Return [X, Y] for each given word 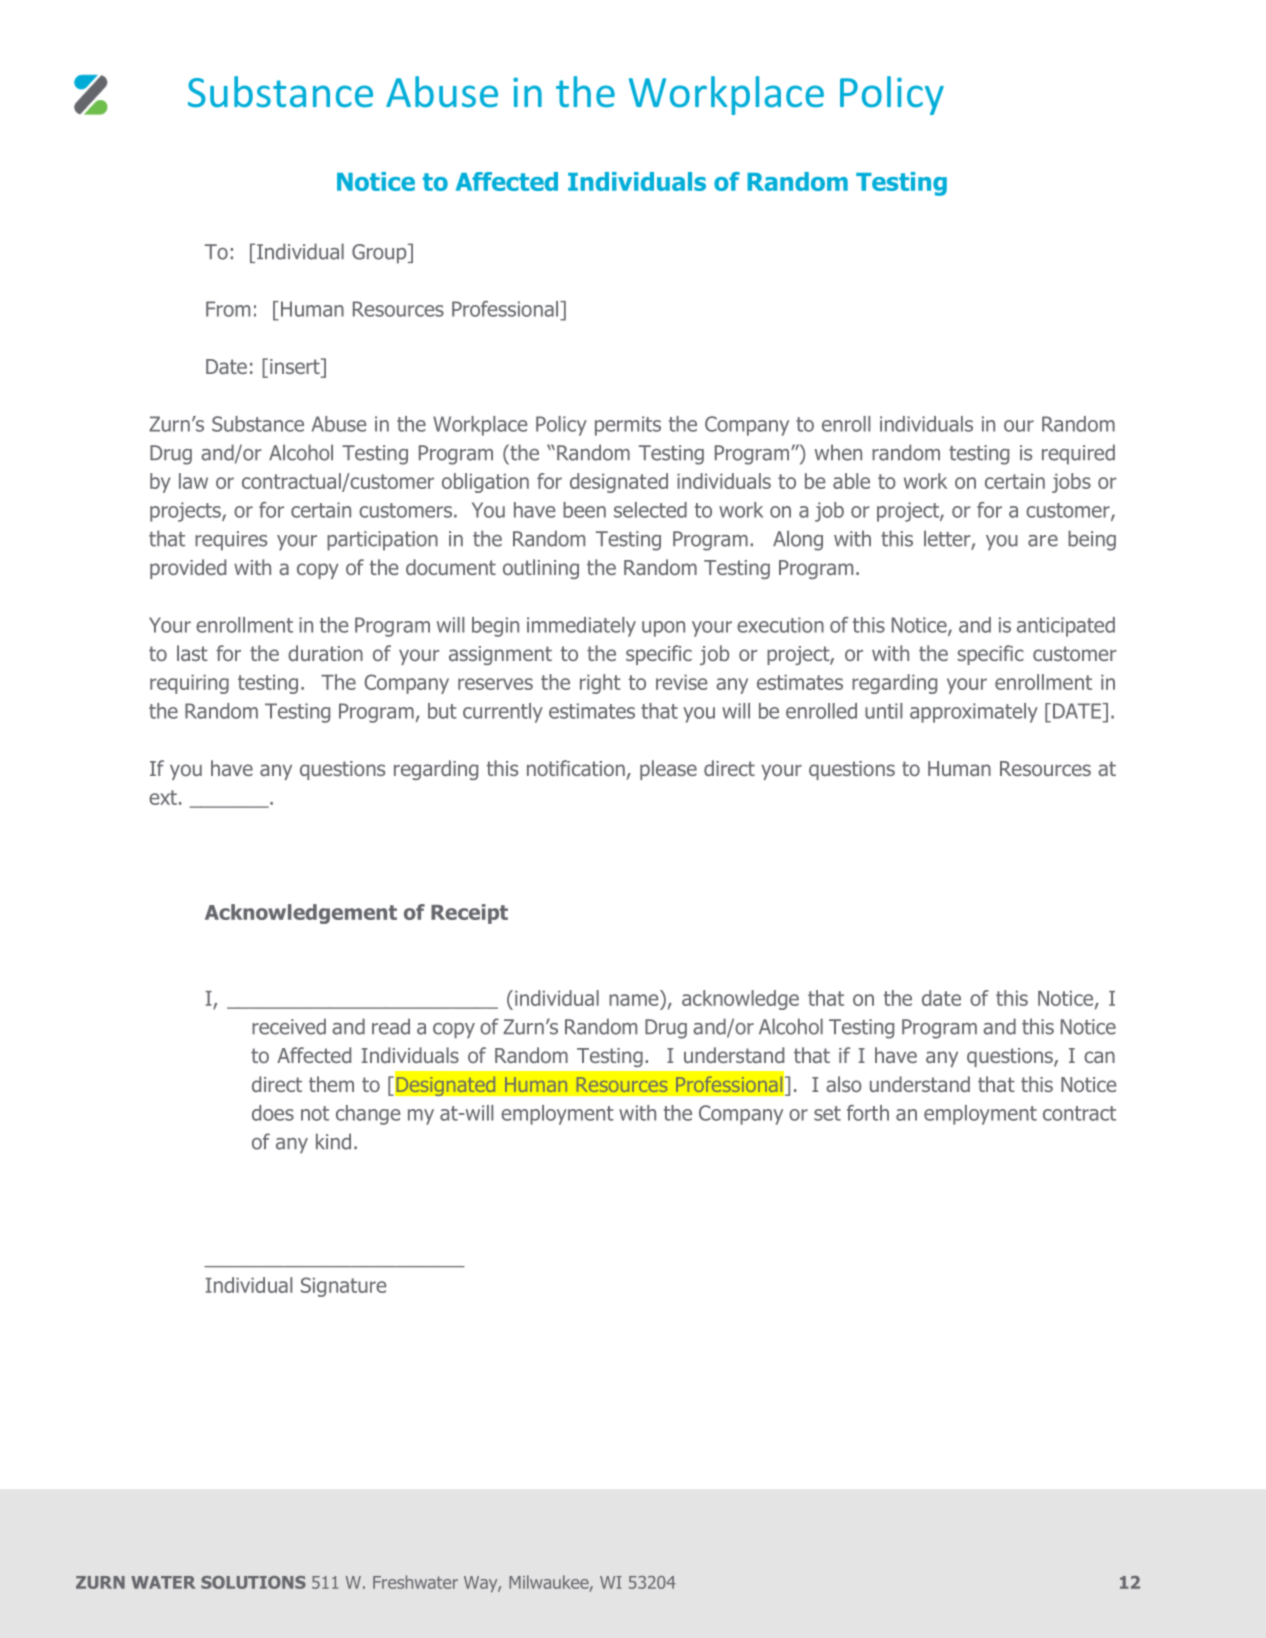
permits [628, 426]
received [289, 1026]
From [228, 309]
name [633, 1000]
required [1078, 454]
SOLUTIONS [253, 1582]
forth [868, 1113]
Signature [343, 1287]
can [1099, 1057]
